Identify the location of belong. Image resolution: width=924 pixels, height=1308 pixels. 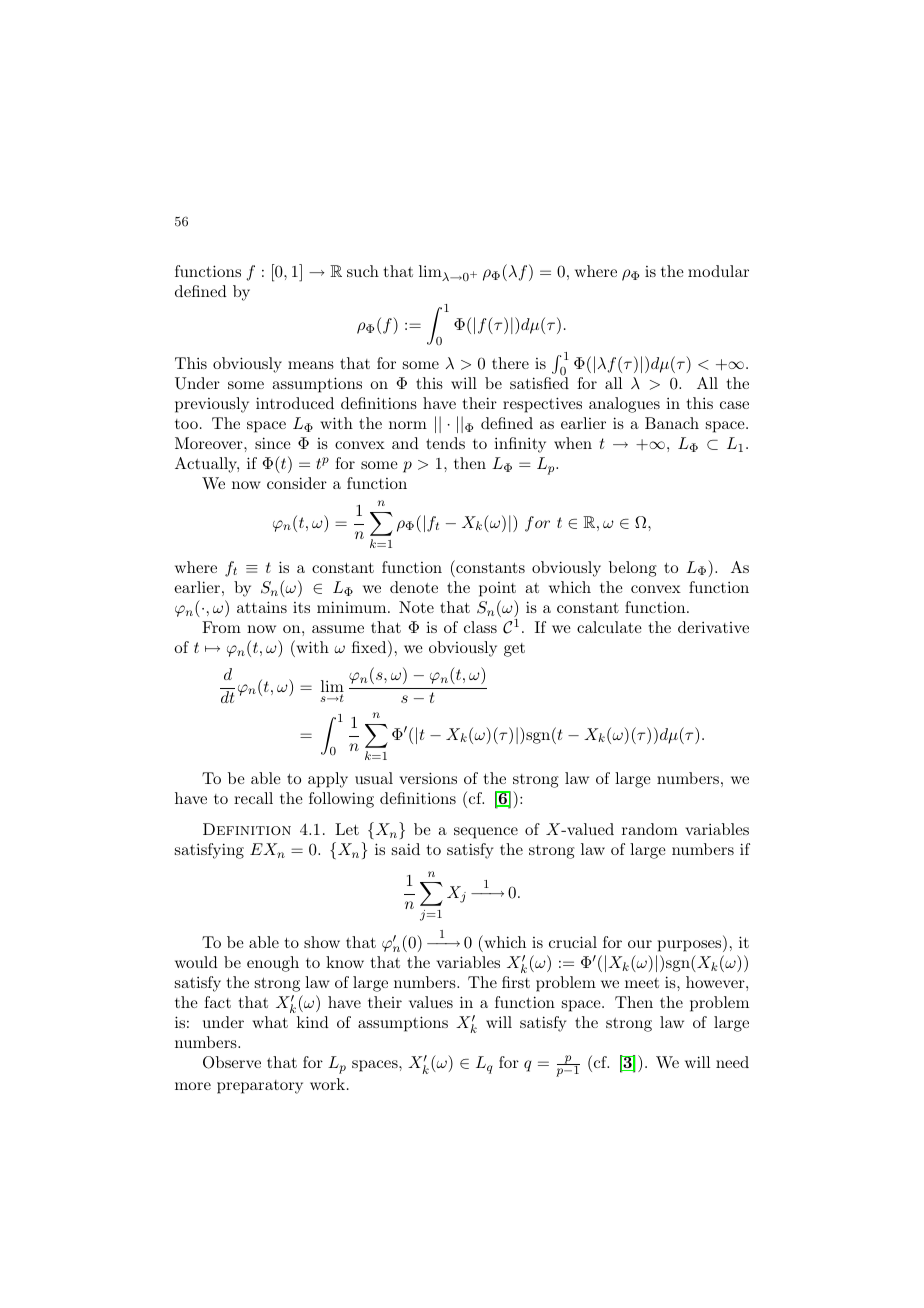
(633, 569).
